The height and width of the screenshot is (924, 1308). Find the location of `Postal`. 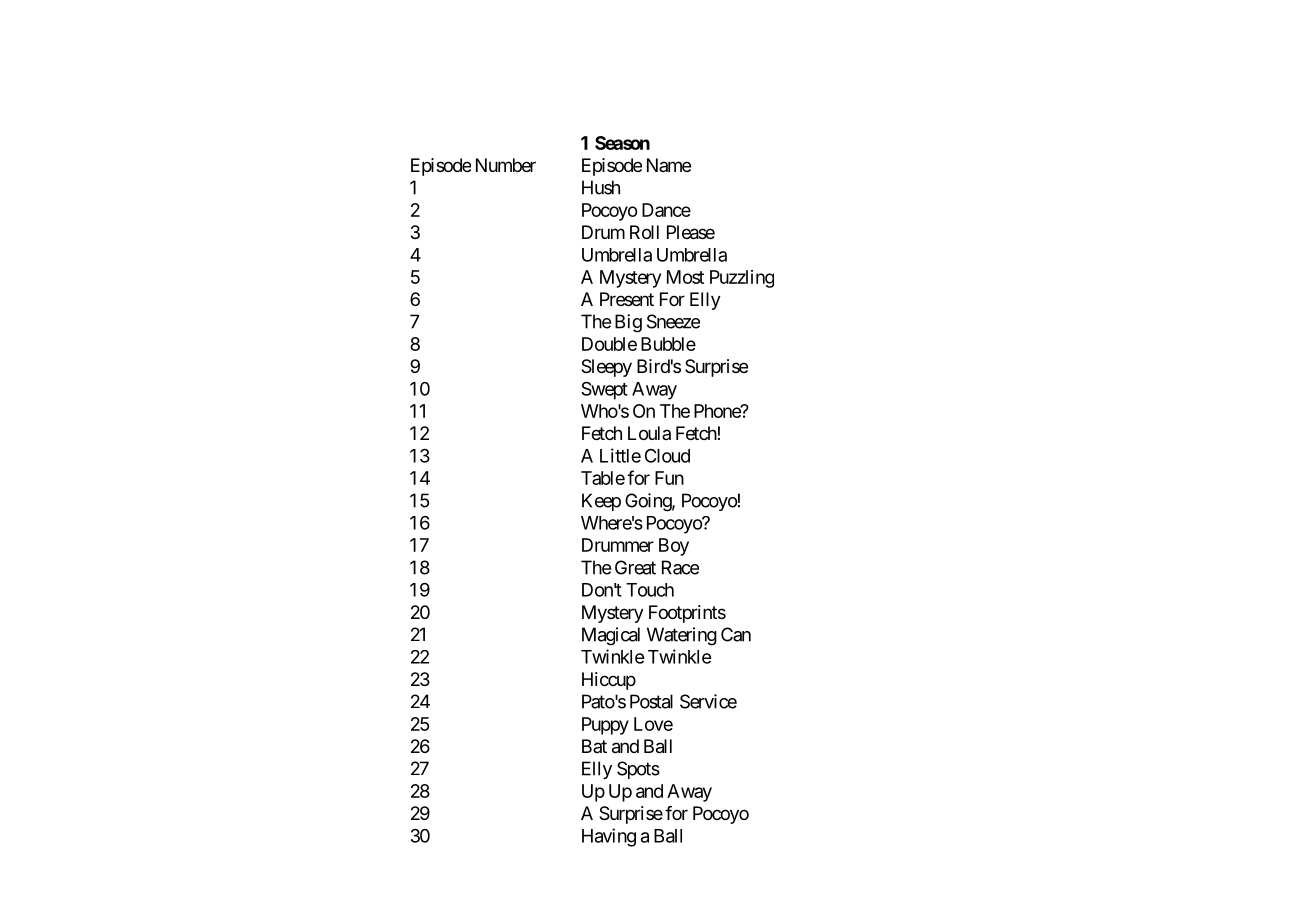

Postal is located at coordinates (651, 701).
